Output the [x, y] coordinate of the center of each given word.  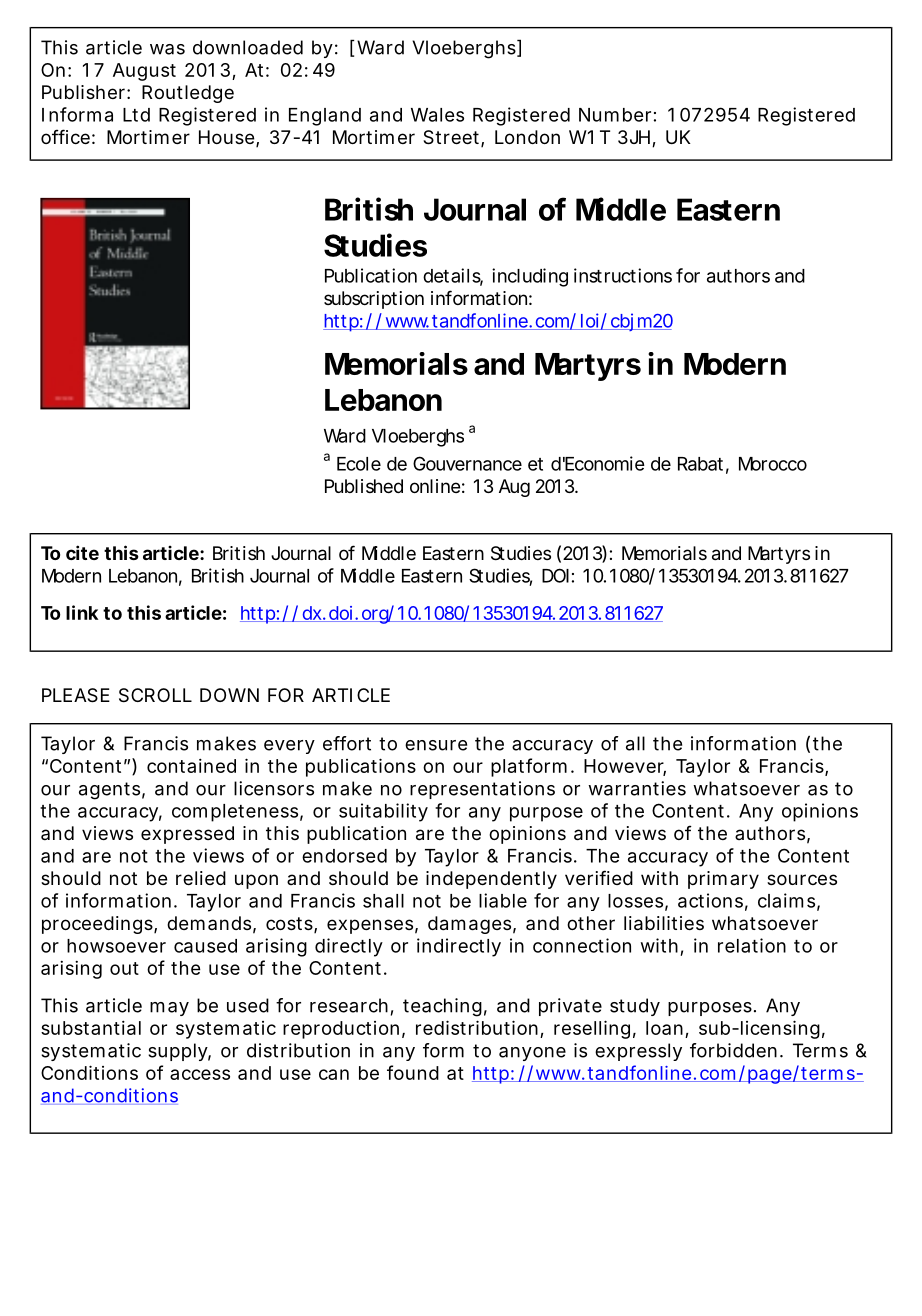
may [169, 1009]
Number [615, 115]
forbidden [733, 1050]
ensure [436, 745]
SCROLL [155, 695]
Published [364, 486]
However [625, 767]
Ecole [359, 464]
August [144, 72]
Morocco [773, 464]
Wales [437, 115]
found [413, 1072]
